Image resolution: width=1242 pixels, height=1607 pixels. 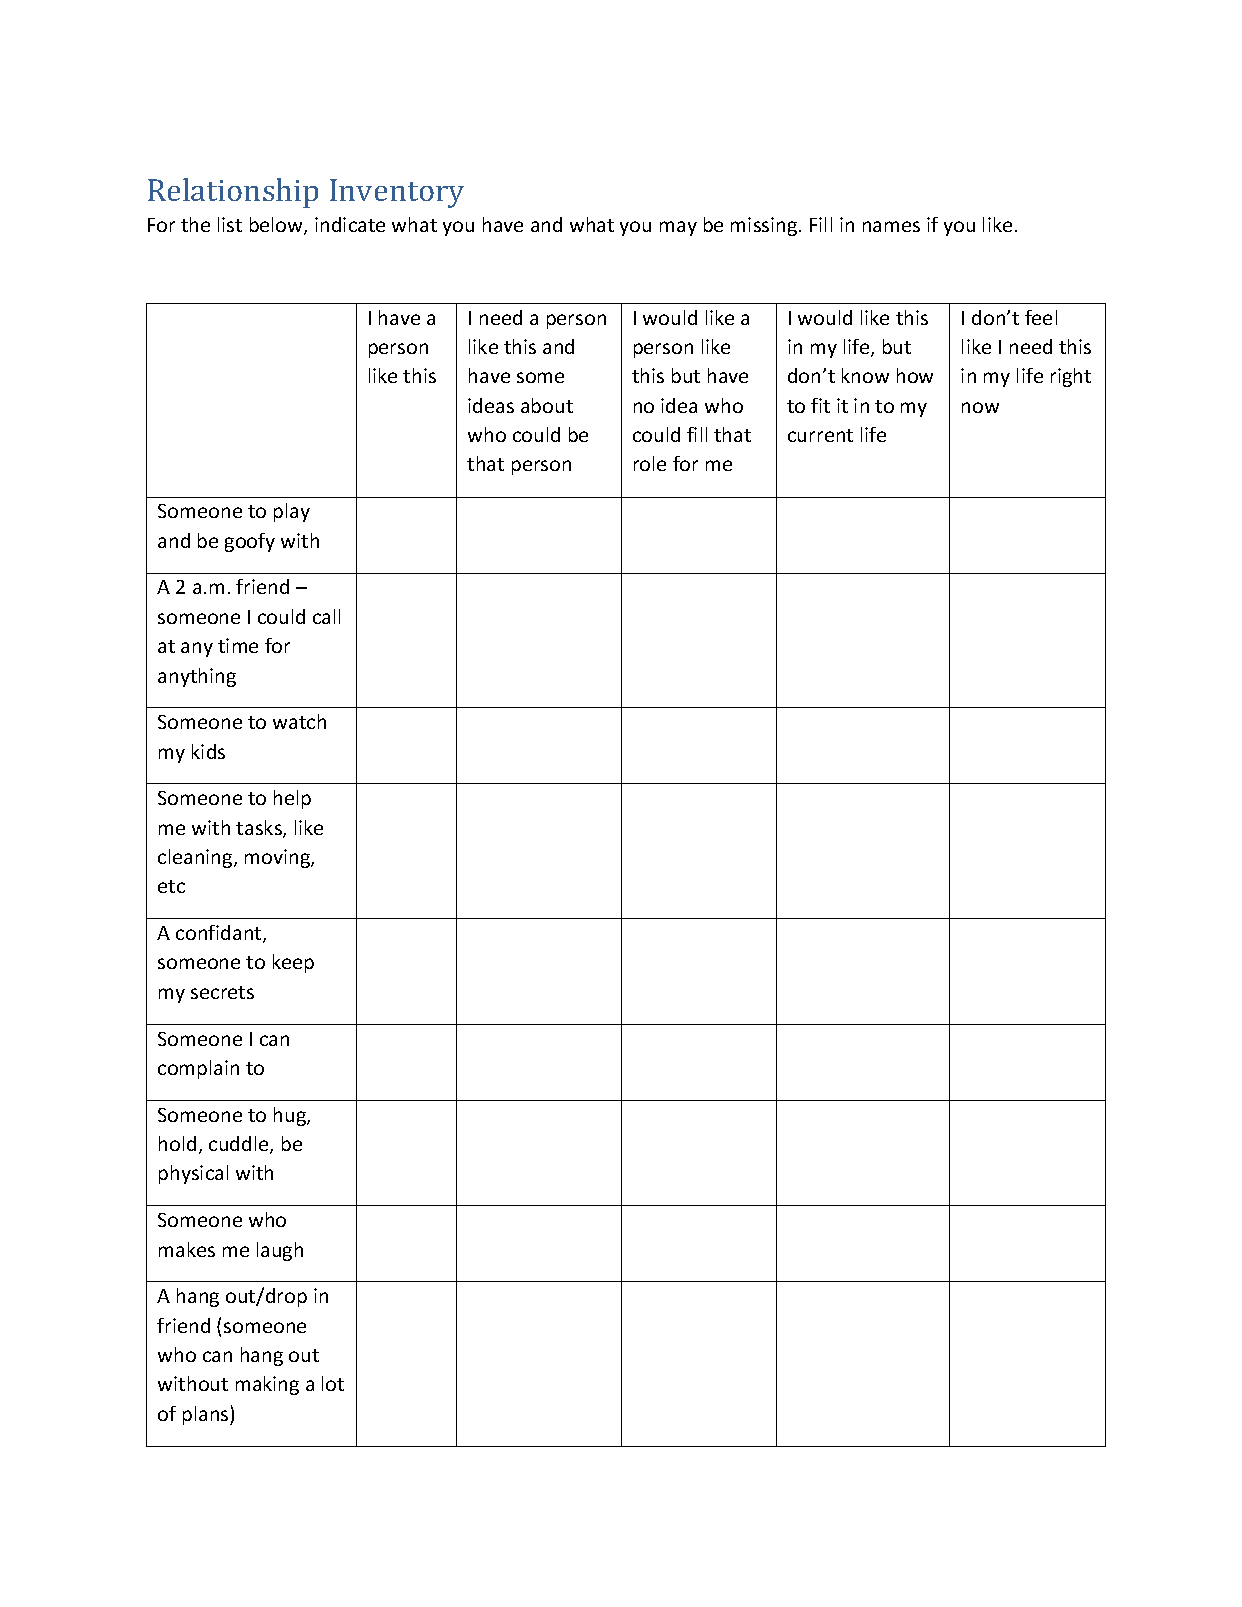 I want to click on hug, so click(x=291, y=1116).
